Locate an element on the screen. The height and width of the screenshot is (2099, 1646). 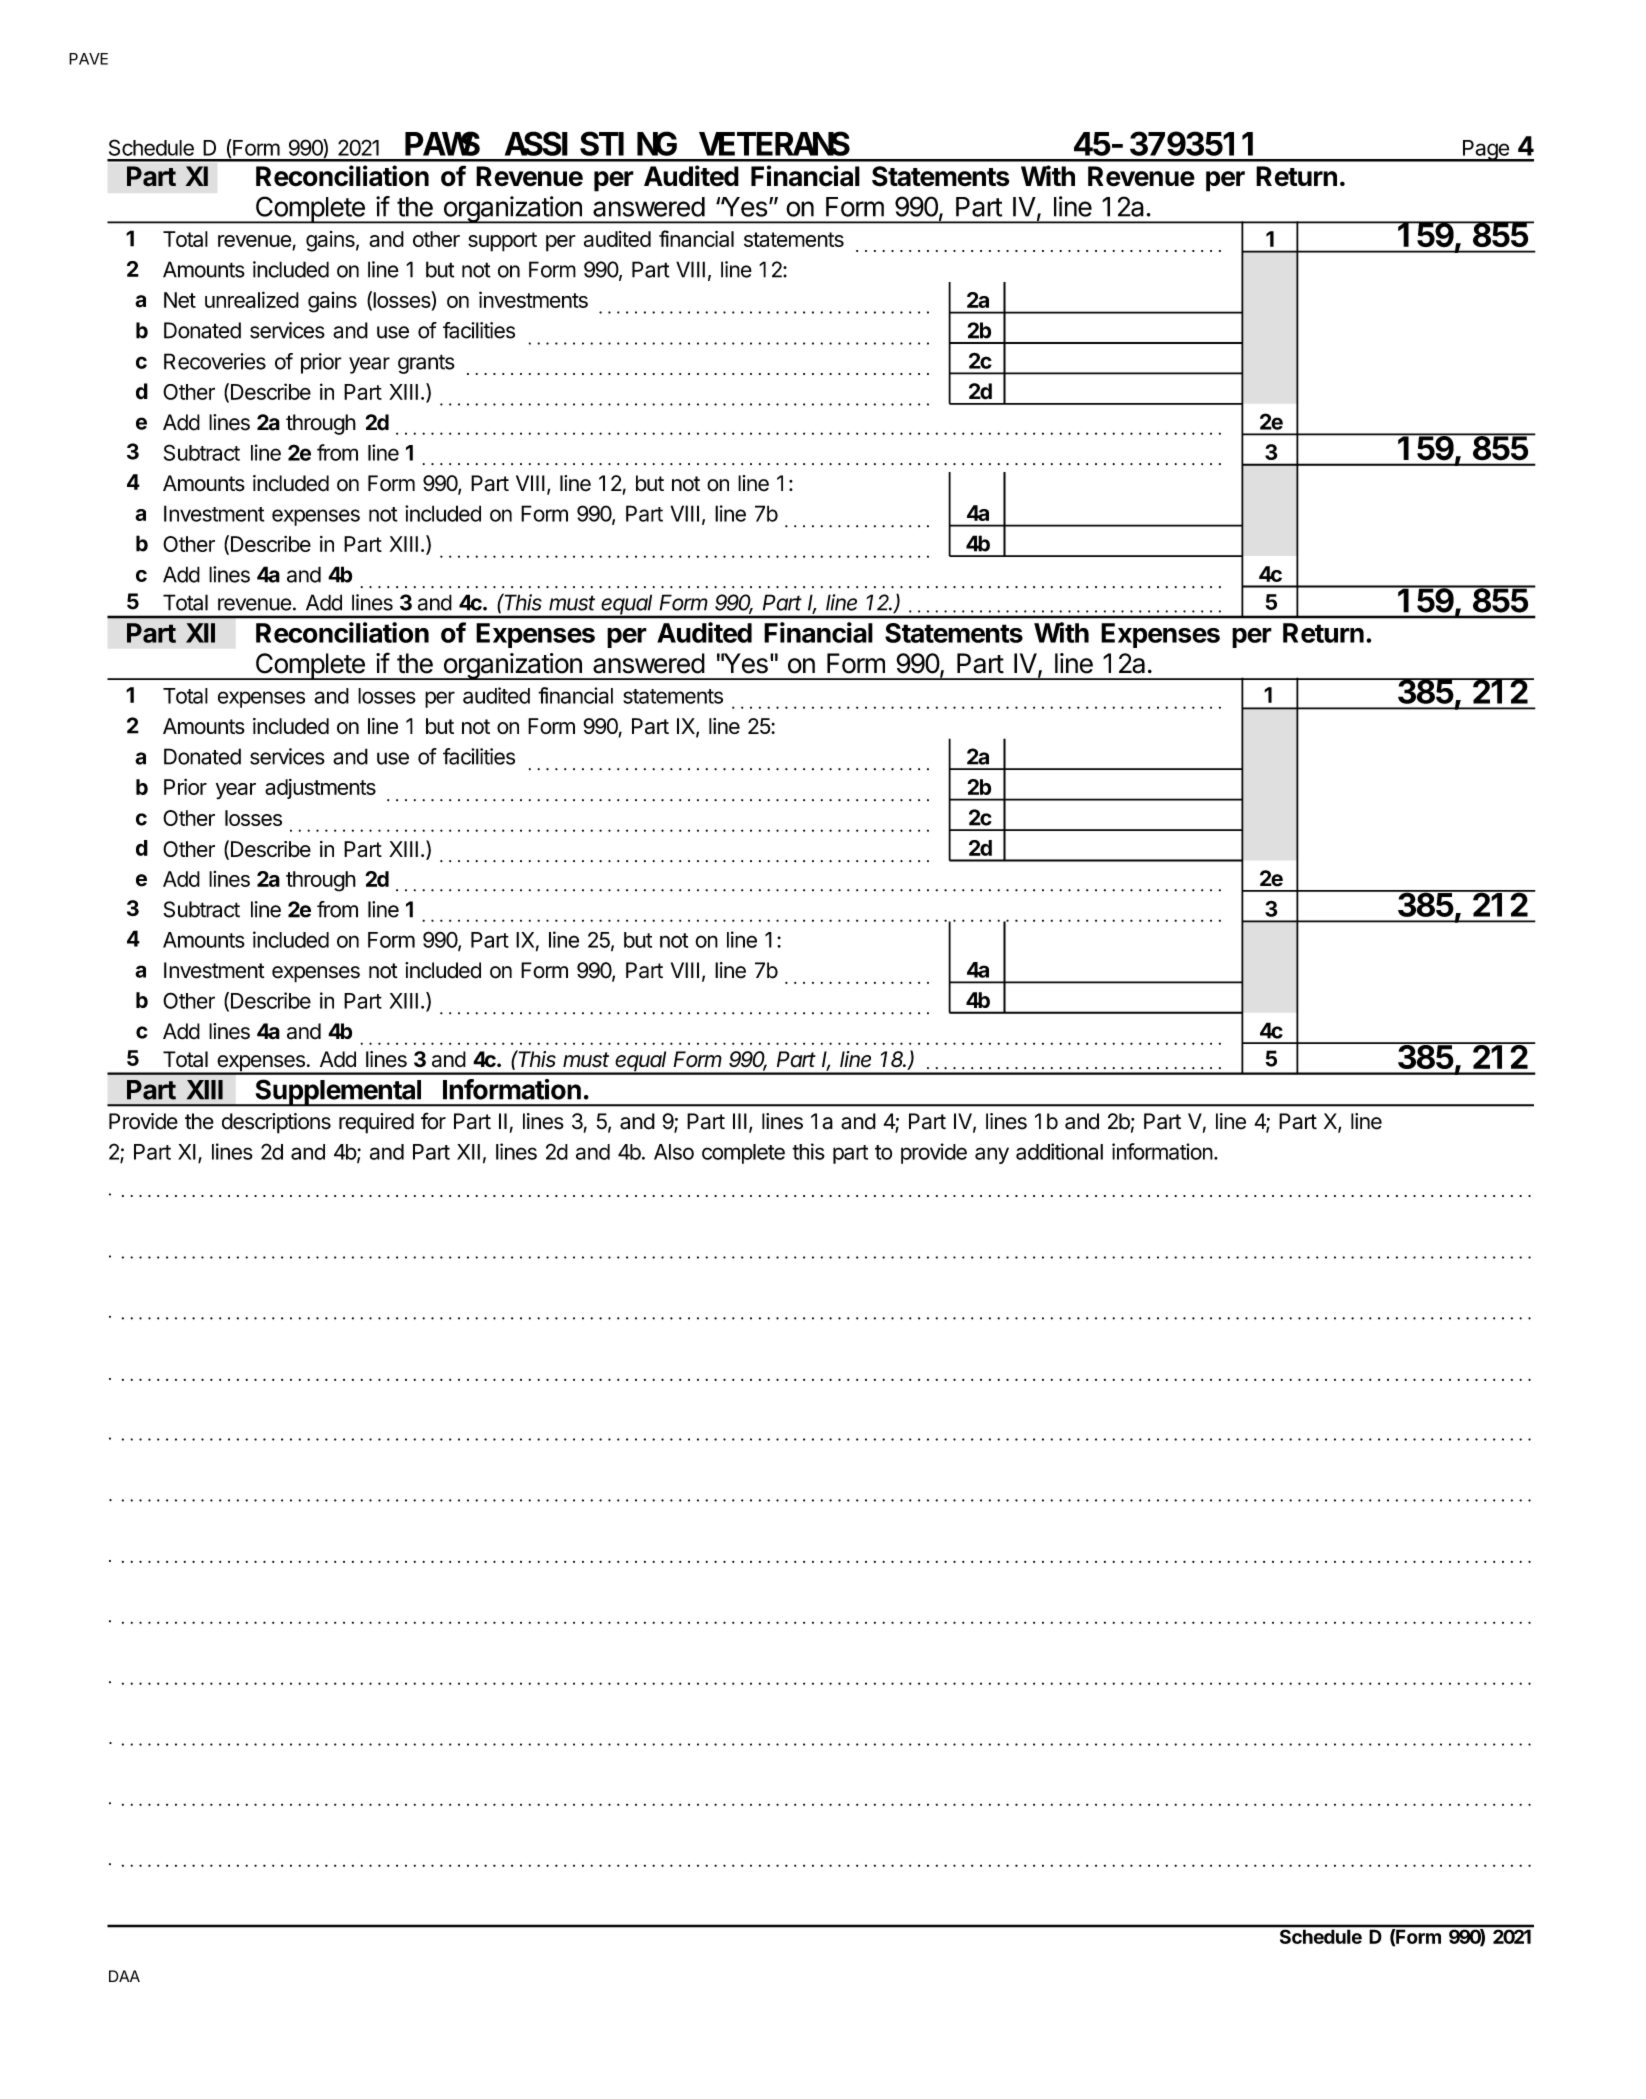
DAA is located at coordinates (124, 1976).
